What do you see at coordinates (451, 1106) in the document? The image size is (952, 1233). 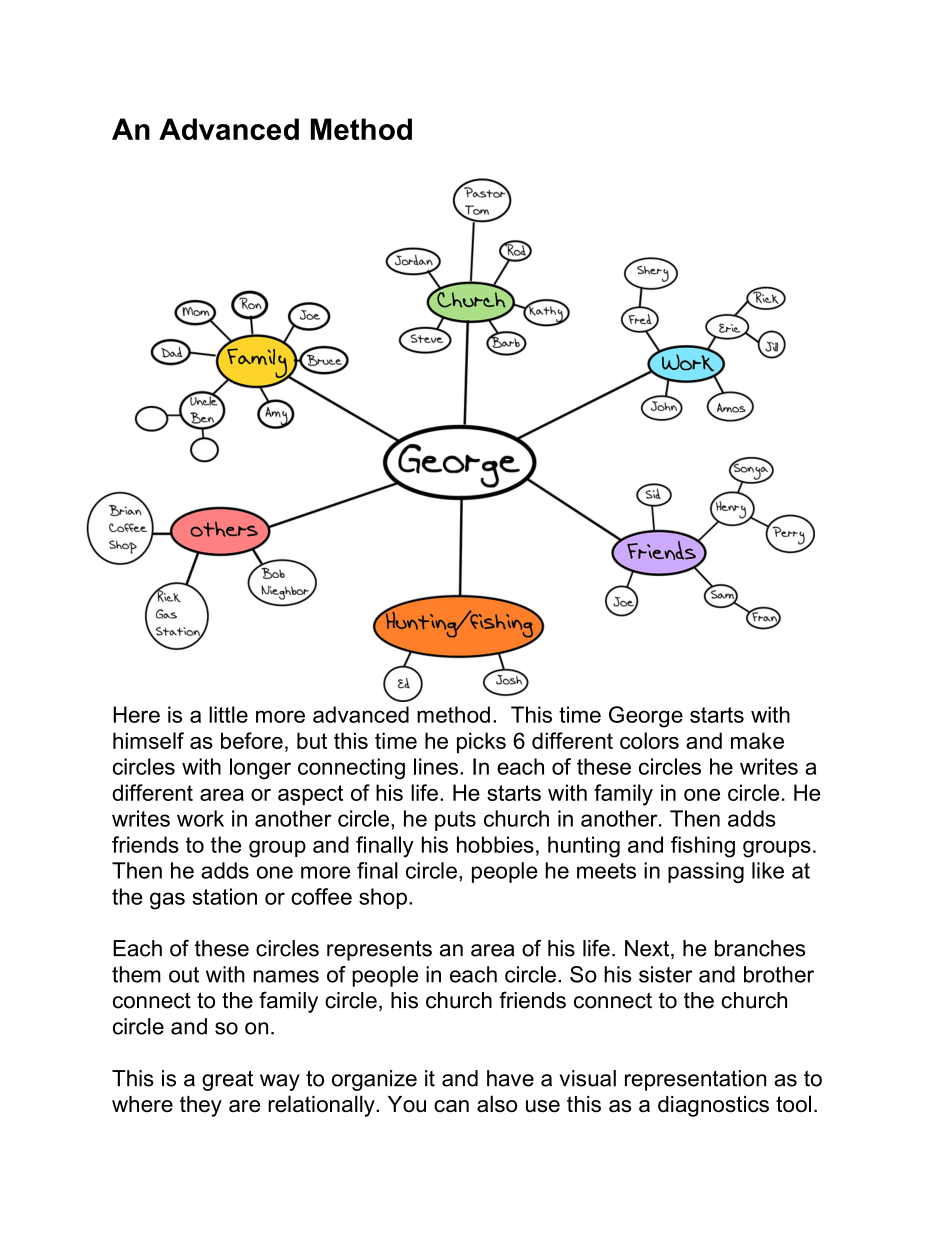 I see `can` at bounding box center [451, 1106].
